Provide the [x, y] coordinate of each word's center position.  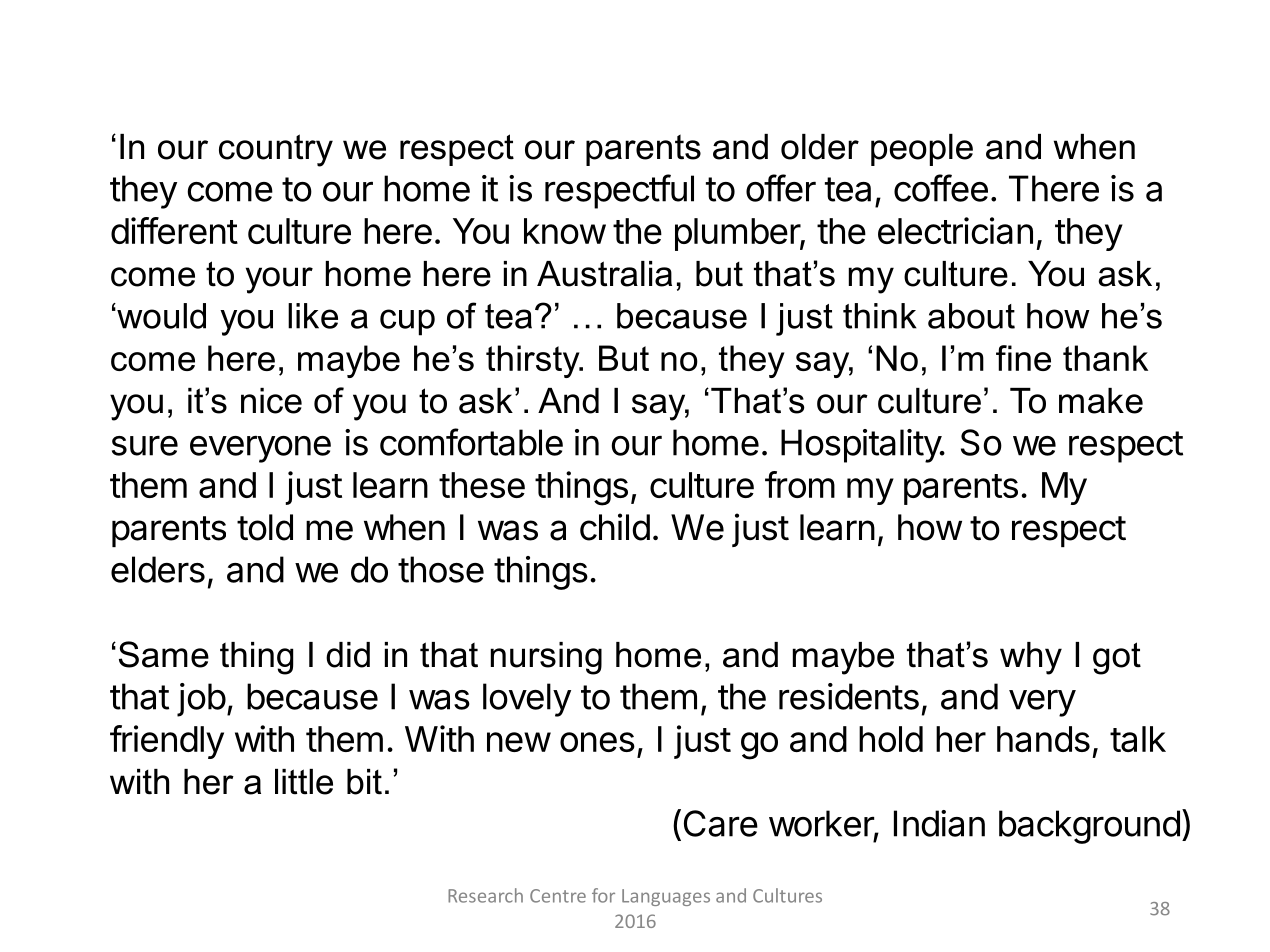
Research [485, 895]
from [800, 484]
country [276, 150]
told [265, 527]
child [615, 527]
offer [781, 188]
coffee [941, 188]
